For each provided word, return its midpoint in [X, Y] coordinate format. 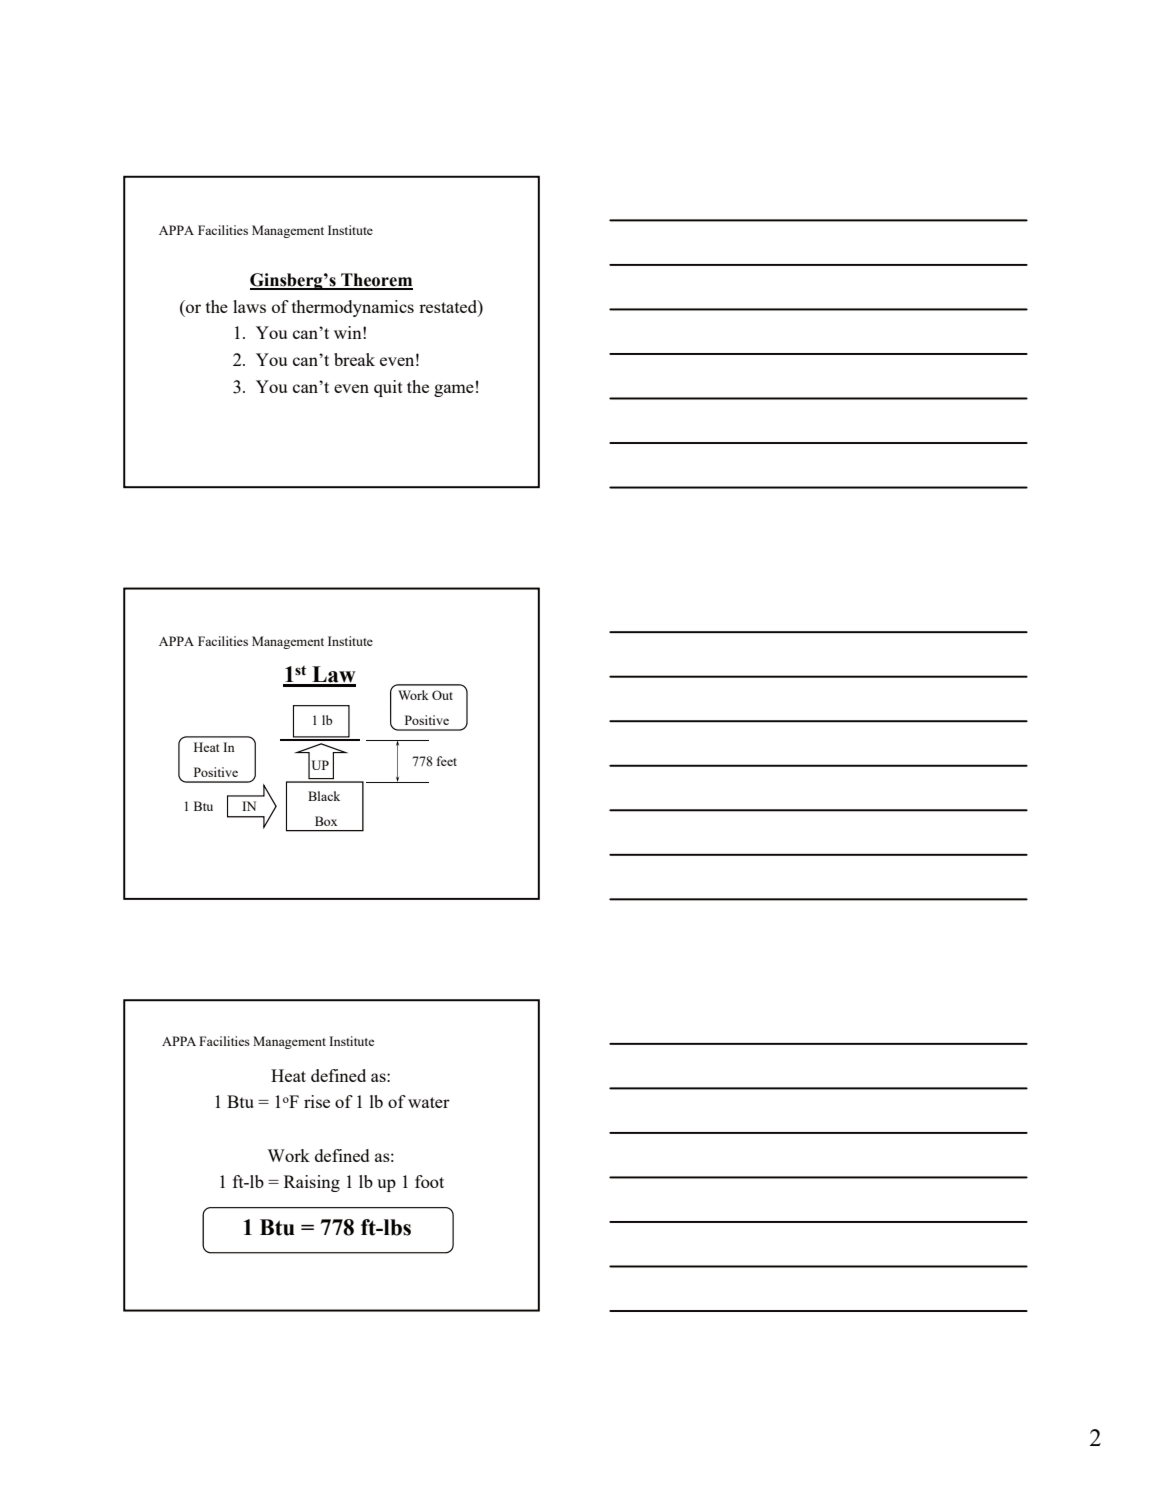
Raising [312, 1183]
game [454, 390]
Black [324, 796]
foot [429, 1181]
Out [442, 695]
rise [317, 1101]
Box [326, 821]
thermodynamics [353, 308]
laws [249, 306]
